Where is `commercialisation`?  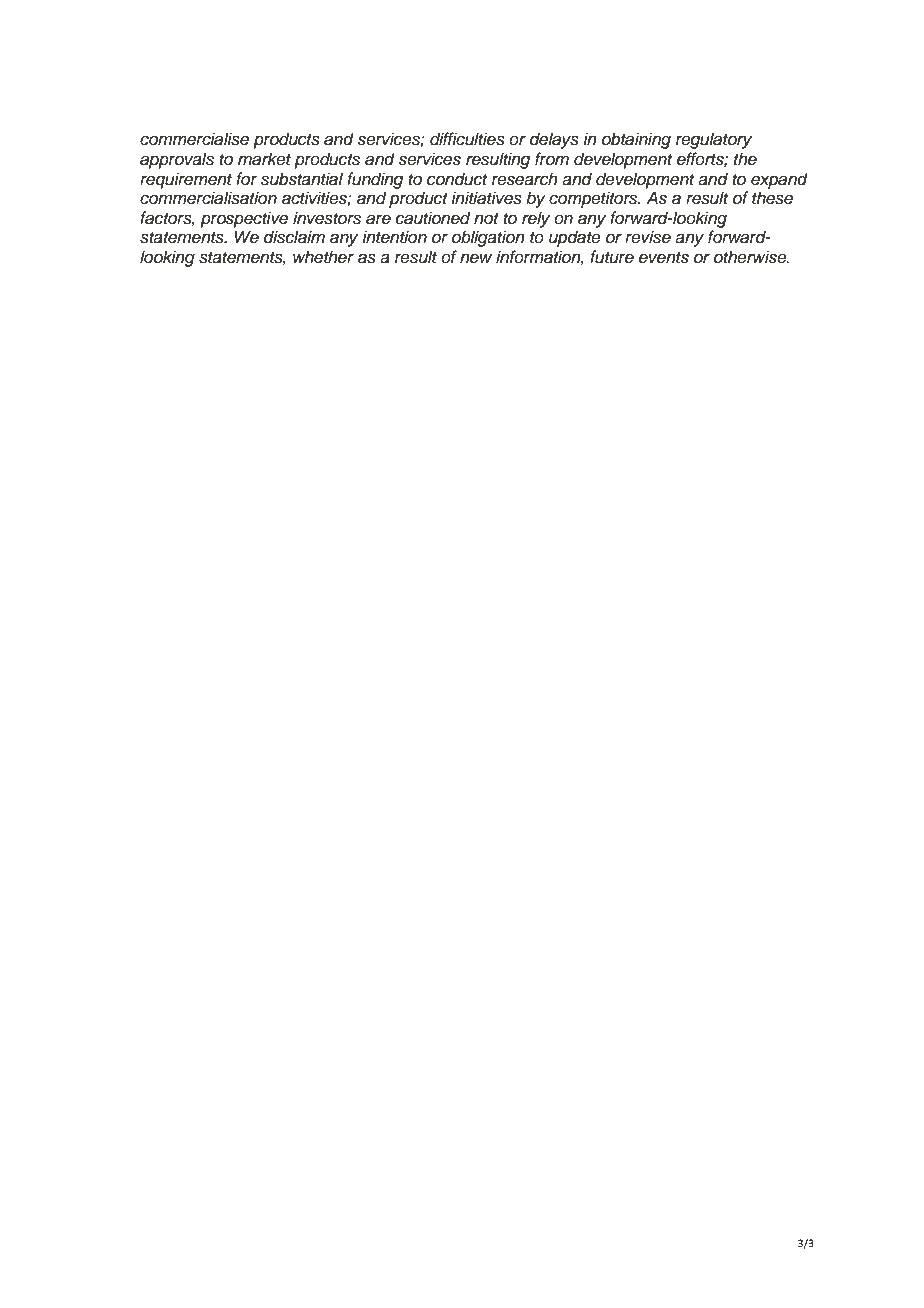
commercialisation is located at coordinates (208, 198).
